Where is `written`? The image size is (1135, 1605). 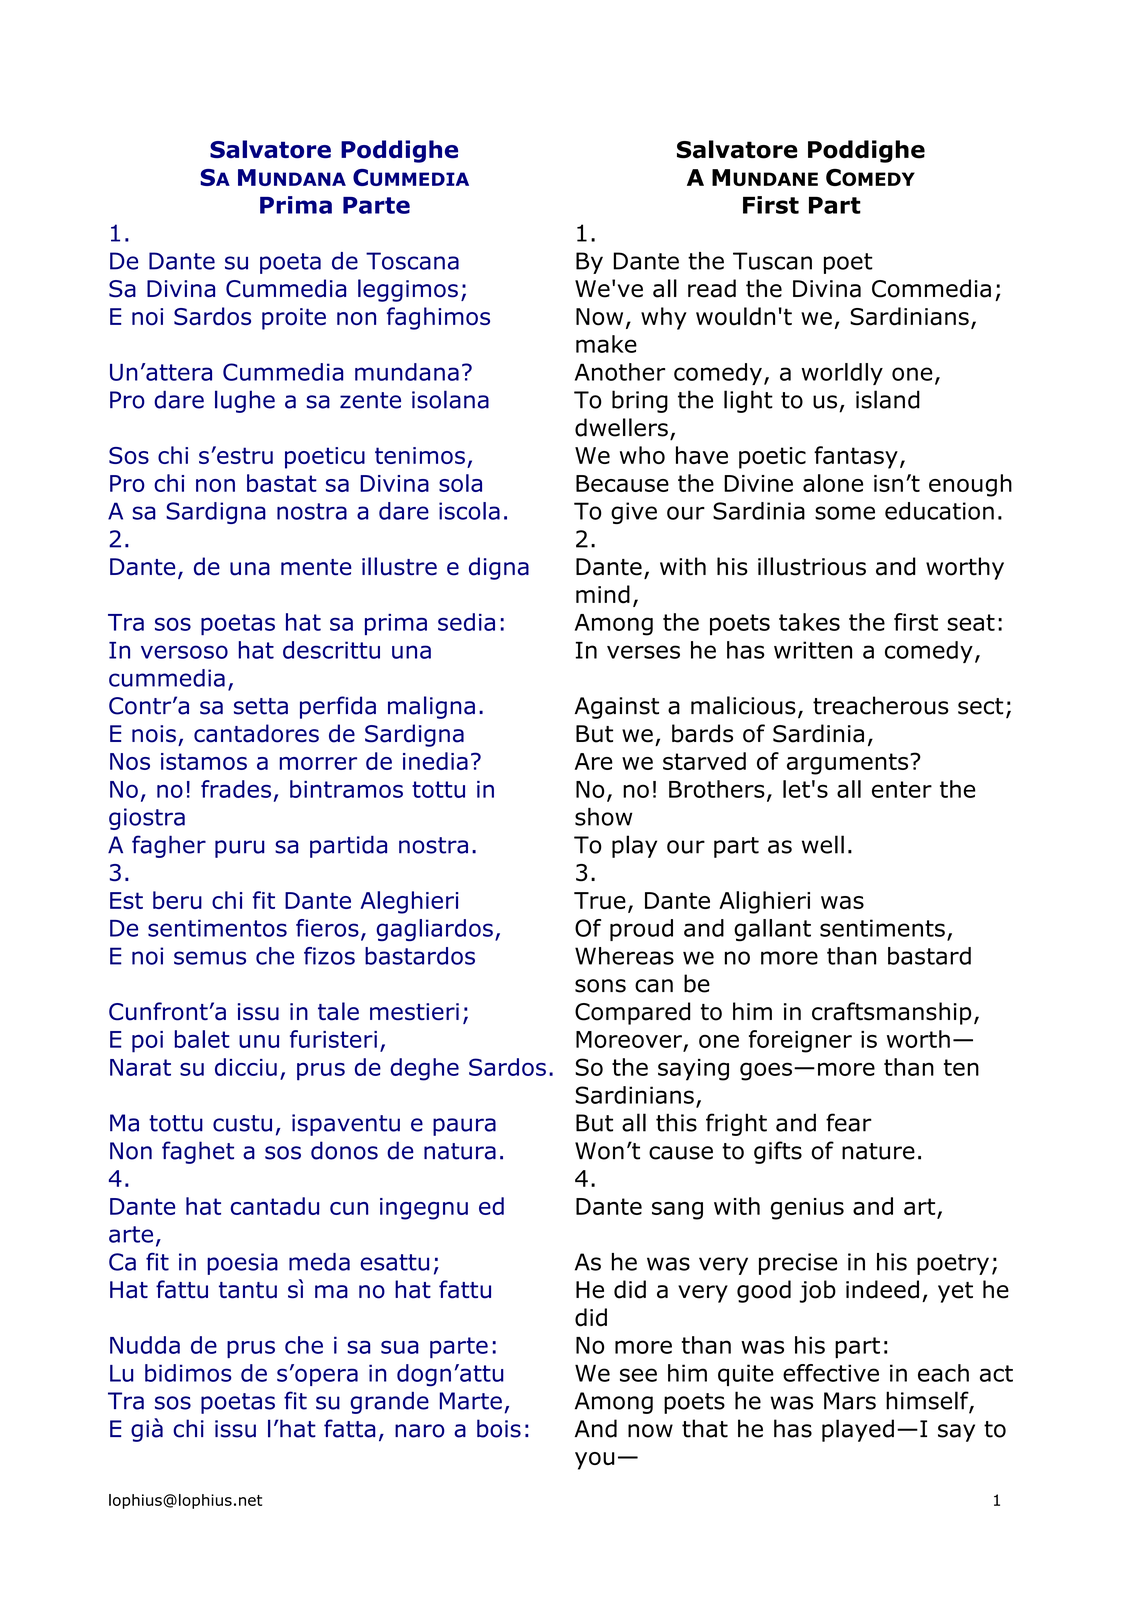
written is located at coordinates (813, 650).
